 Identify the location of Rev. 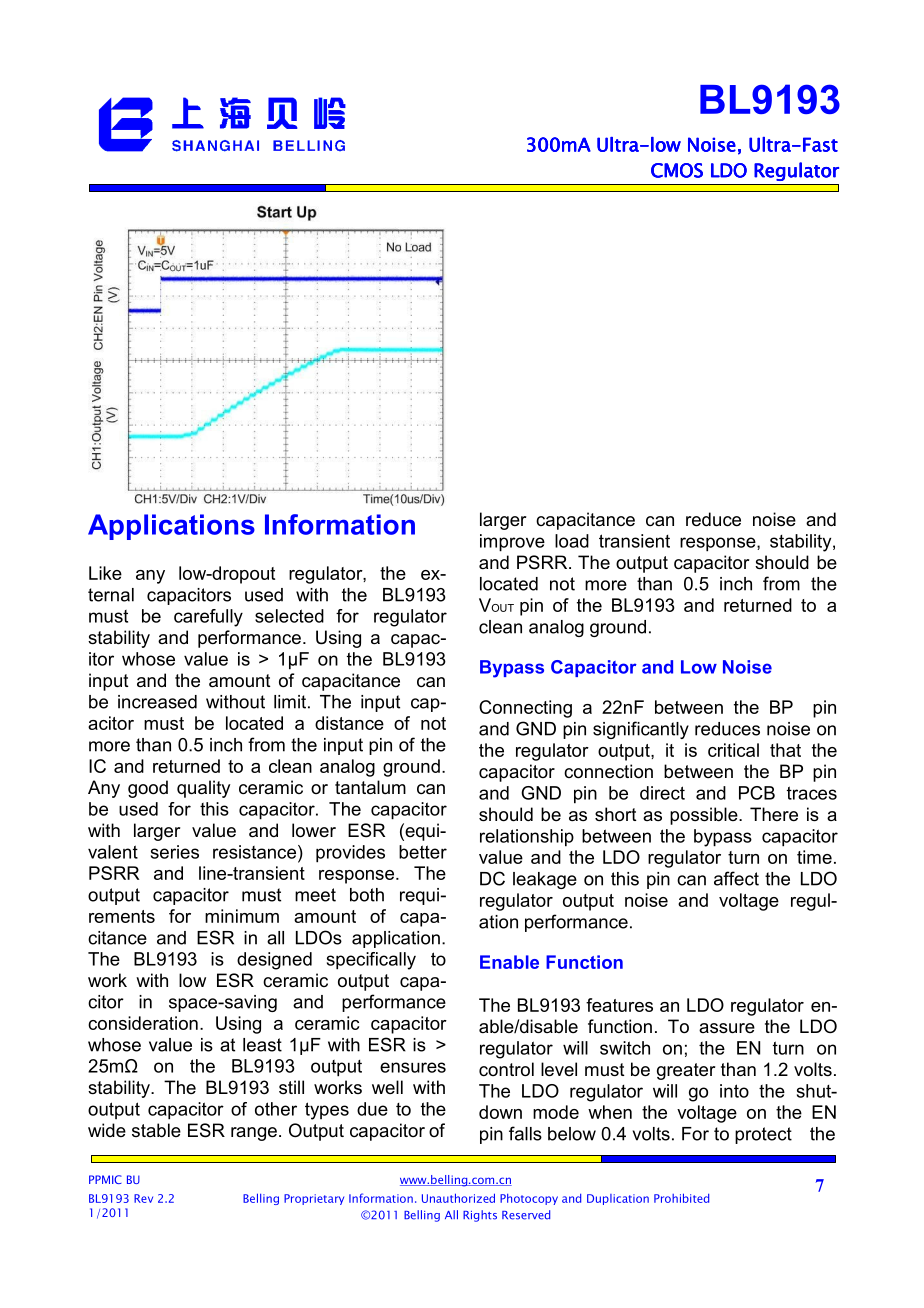
(143, 1198).
